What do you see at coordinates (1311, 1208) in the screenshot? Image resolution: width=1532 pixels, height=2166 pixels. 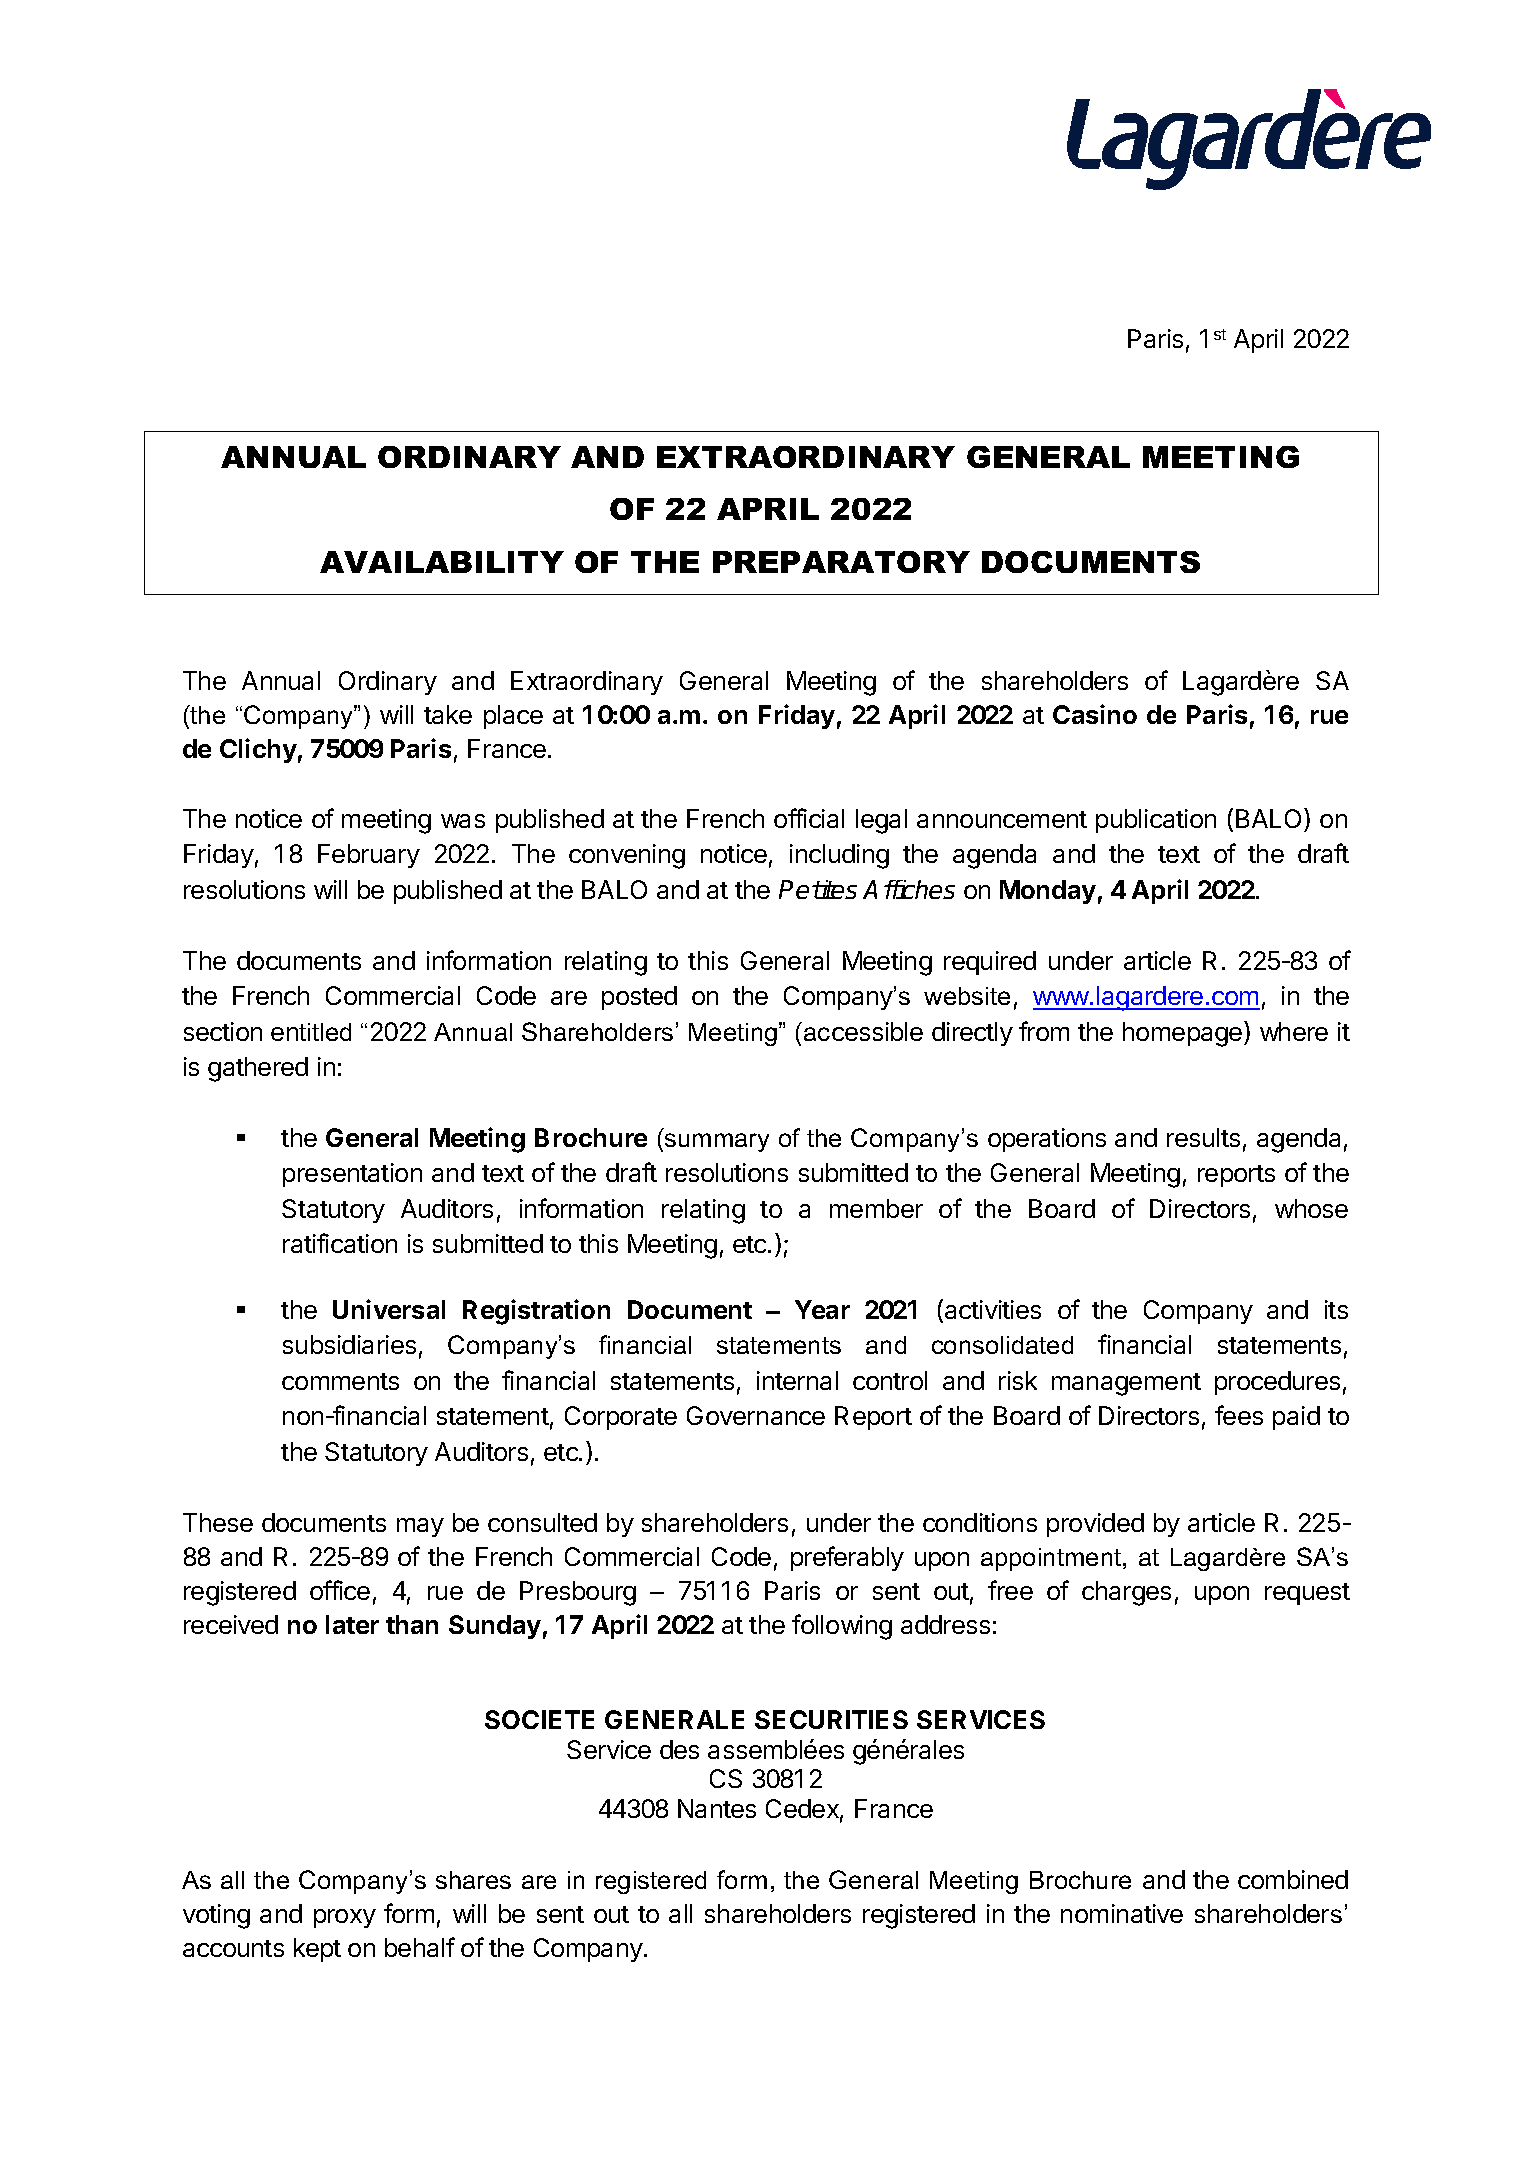 I see `whose` at bounding box center [1311, 1208].
